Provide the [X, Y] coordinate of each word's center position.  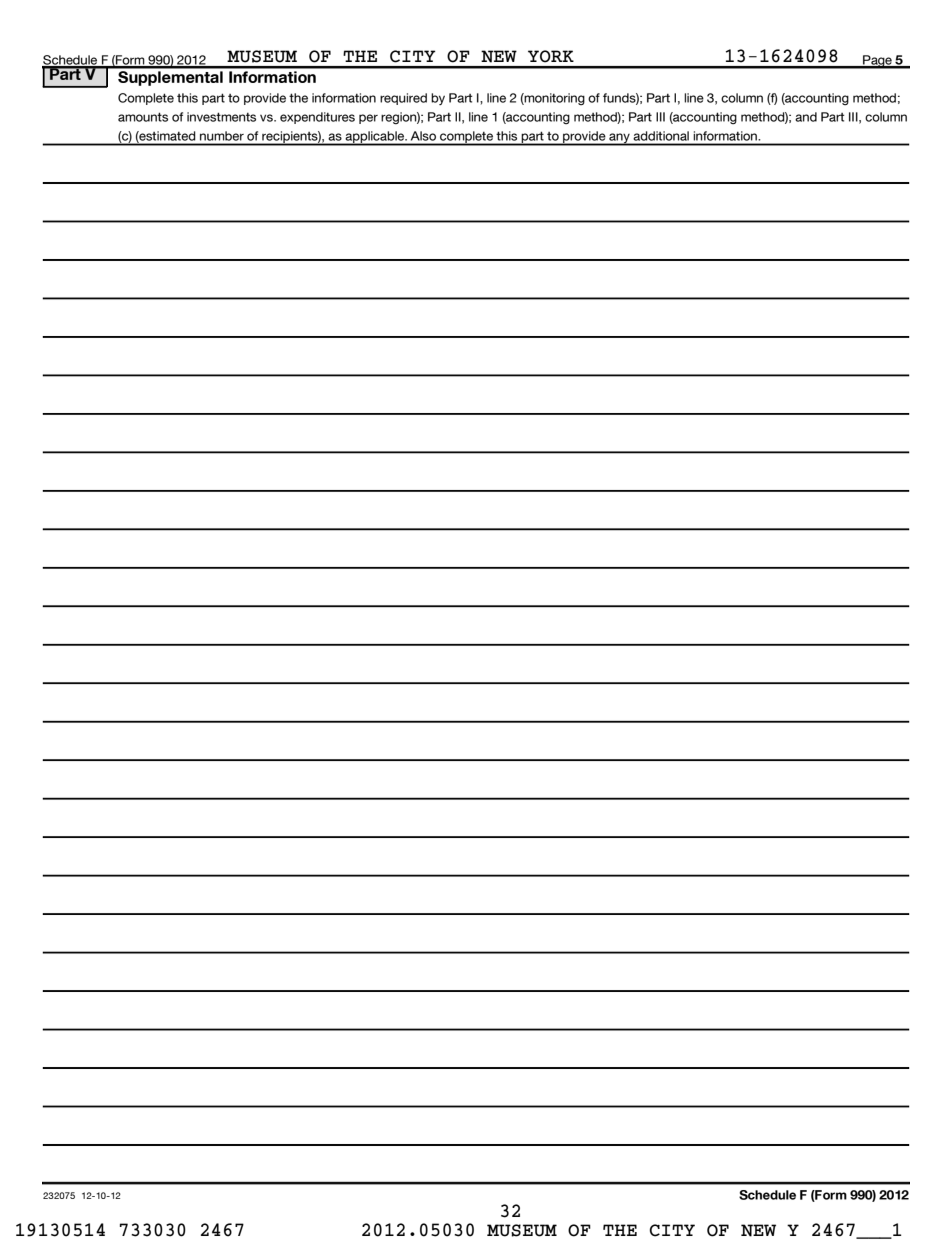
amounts [143, 117]
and [806, 117]
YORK [551, 56]
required [403, 99]
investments [221, 117]
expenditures [317, 118]
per [368, 119]
